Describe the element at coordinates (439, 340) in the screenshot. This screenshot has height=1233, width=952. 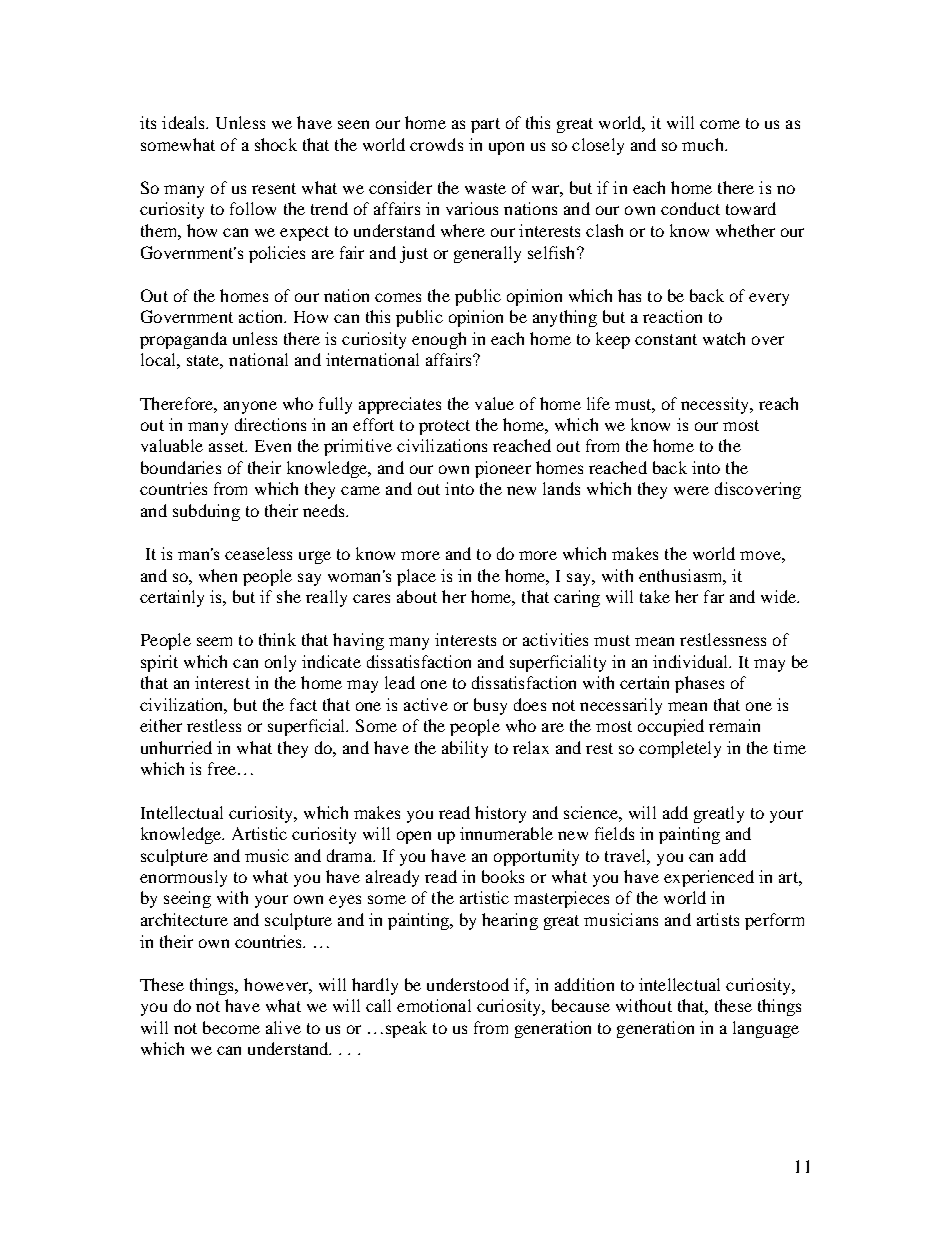
I see `enough` at that location.
